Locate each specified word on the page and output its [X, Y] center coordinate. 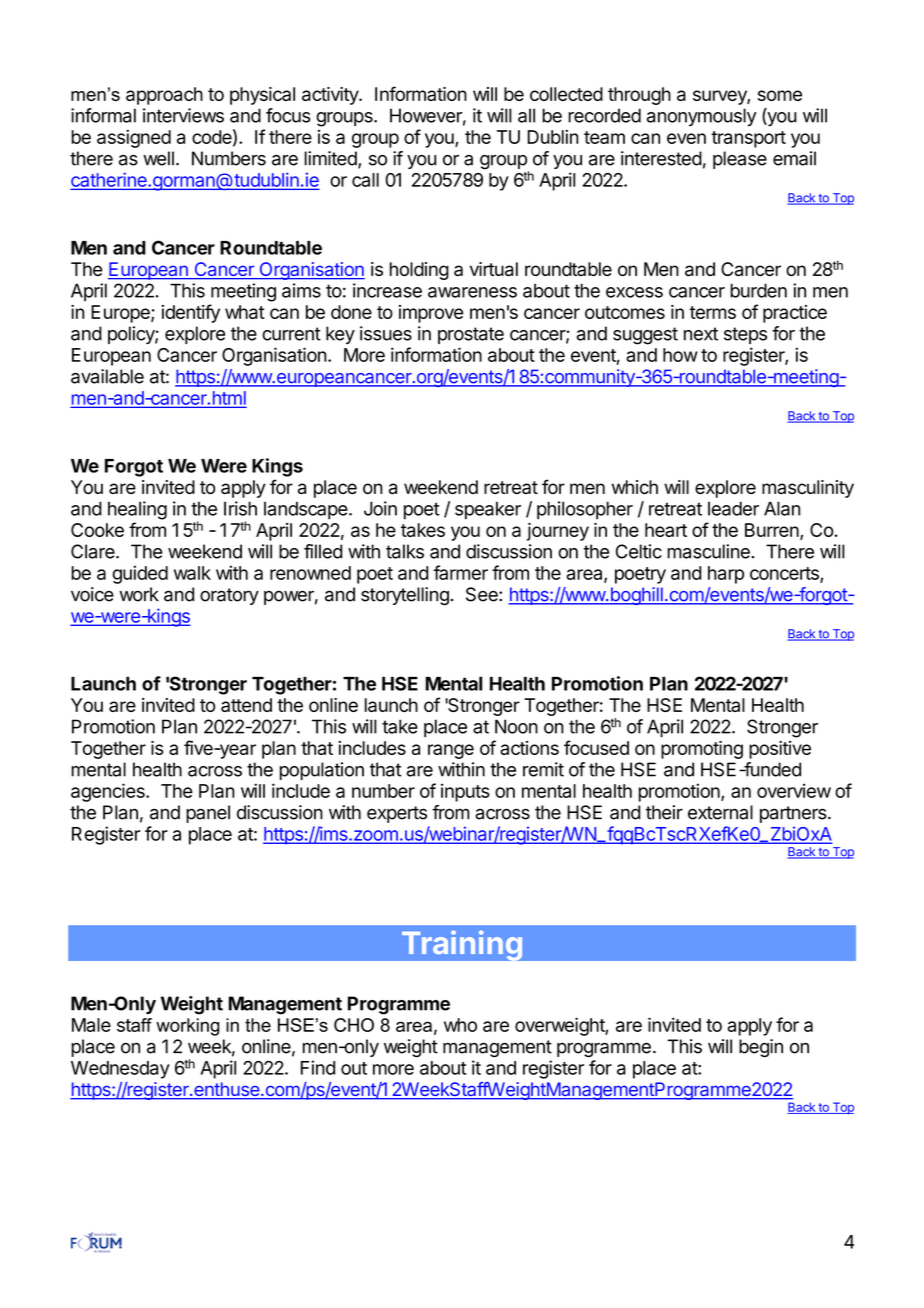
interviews [183, 115]
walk [192, 573]
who [460, 1025]
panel [208, 814]
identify [191, 313]
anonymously [702, 117]
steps [745, 335]
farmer [460, 572]
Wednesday [120, 1070]
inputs [465, 792]
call [365, 180]
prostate [471, 335]
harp [726, 575]
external [720, 812]
